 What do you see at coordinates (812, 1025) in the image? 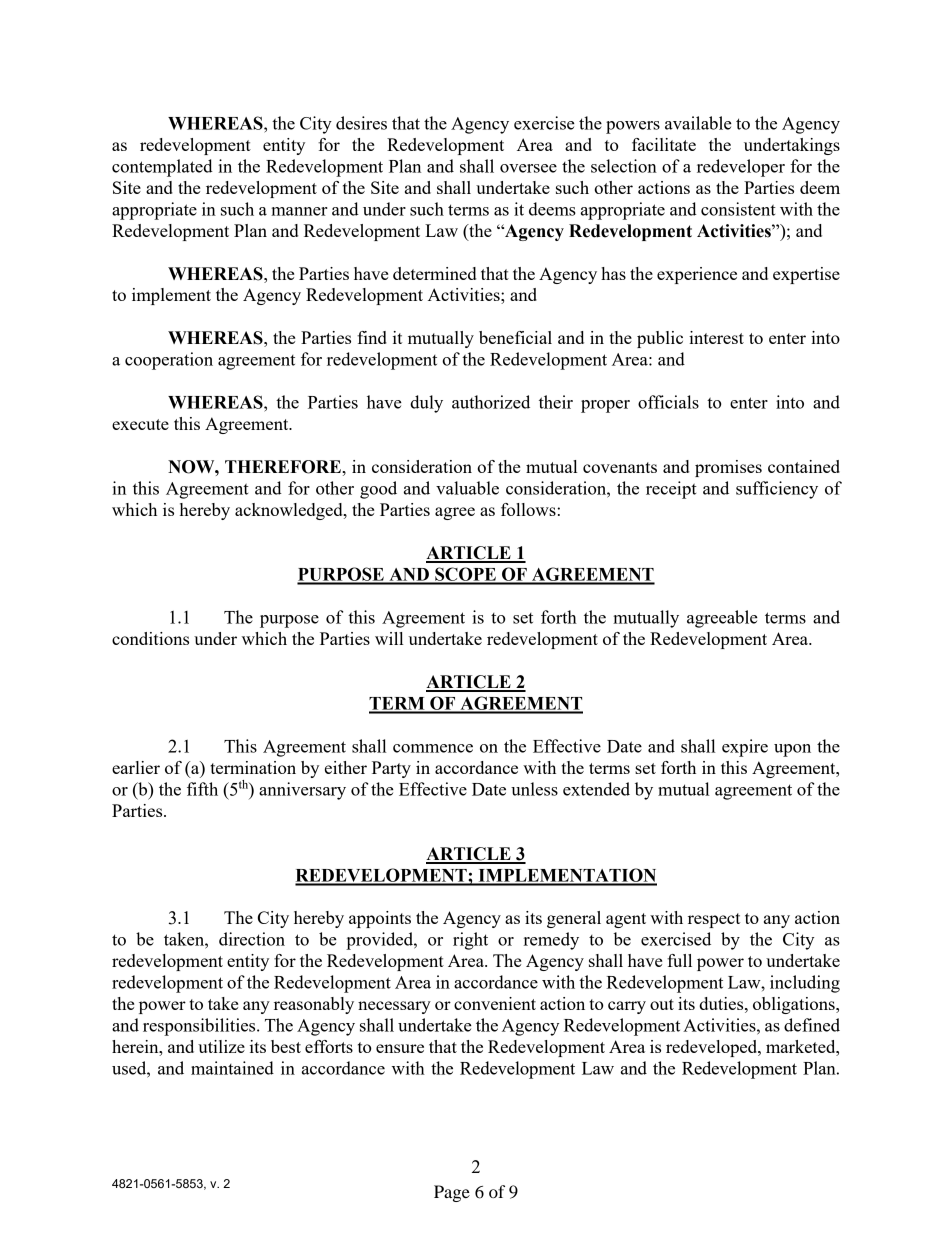
I see `defined` at bounding box center [812, 1025].
